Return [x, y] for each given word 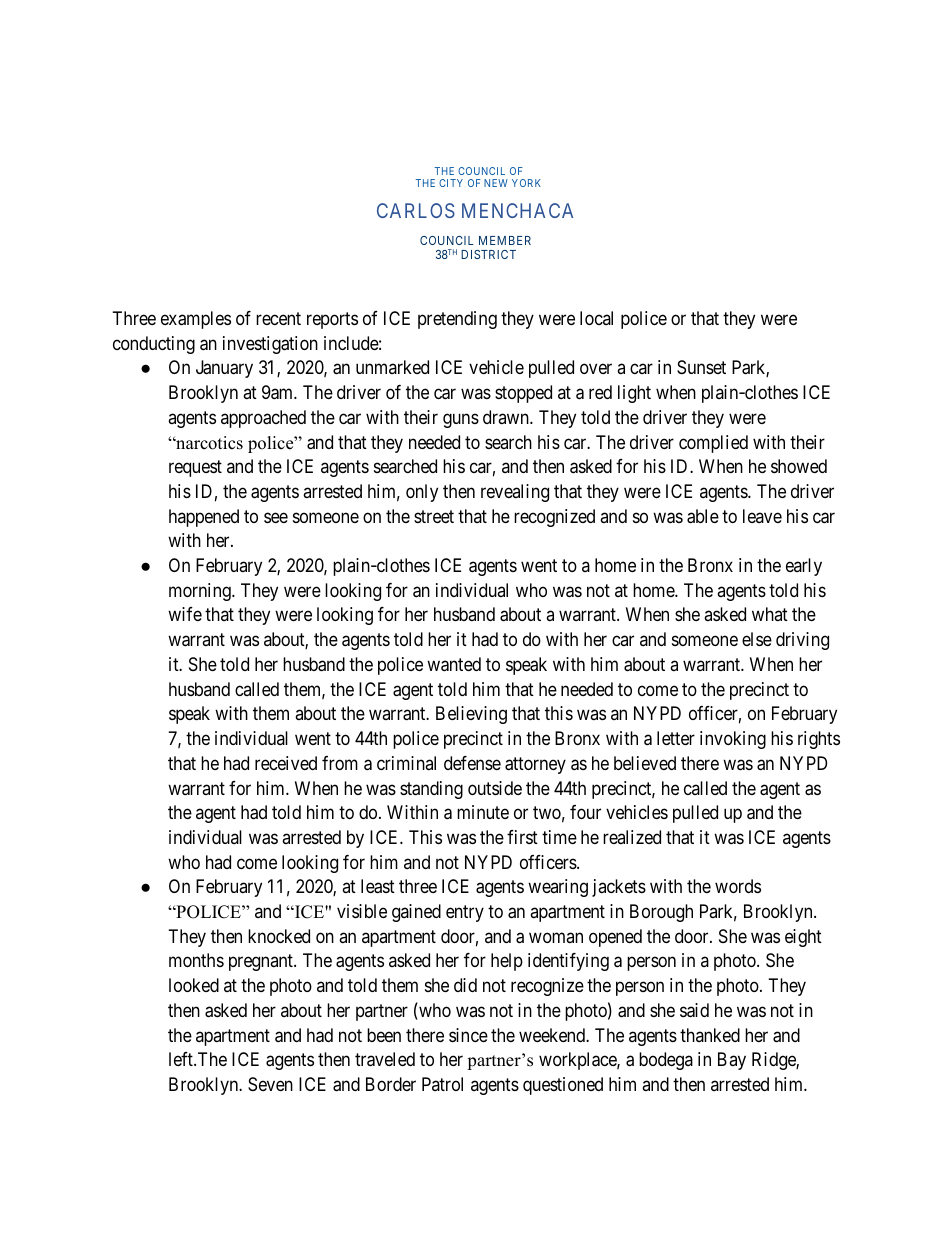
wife [185, 614]
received [286, 763]
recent [278, 318]
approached [263, 419]
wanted [454, 664]
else [757, 639]
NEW [496, 183]
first [522, 837]
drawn [507, 417]
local [596, 318]
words [738, 886]
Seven [270, 1084]
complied [713, 444]
